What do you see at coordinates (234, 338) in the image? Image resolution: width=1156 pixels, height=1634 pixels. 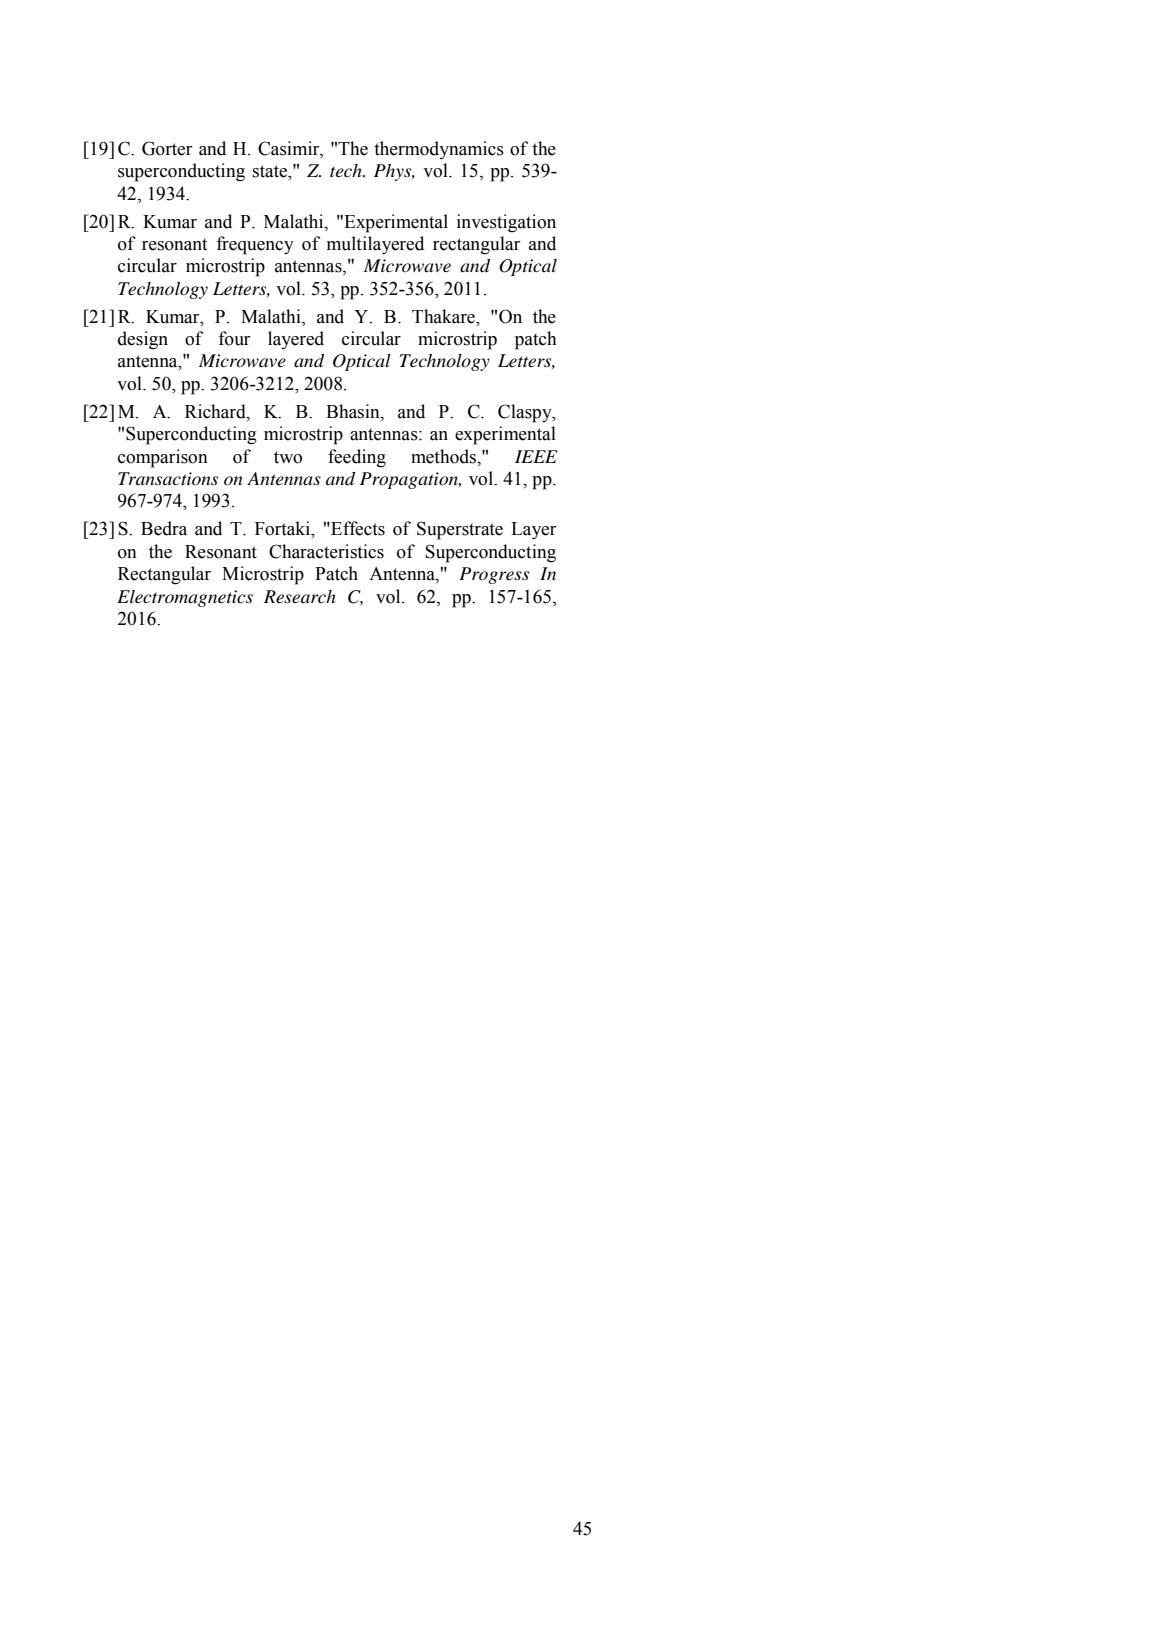 I see `four` at bounding box center [234, 338].
